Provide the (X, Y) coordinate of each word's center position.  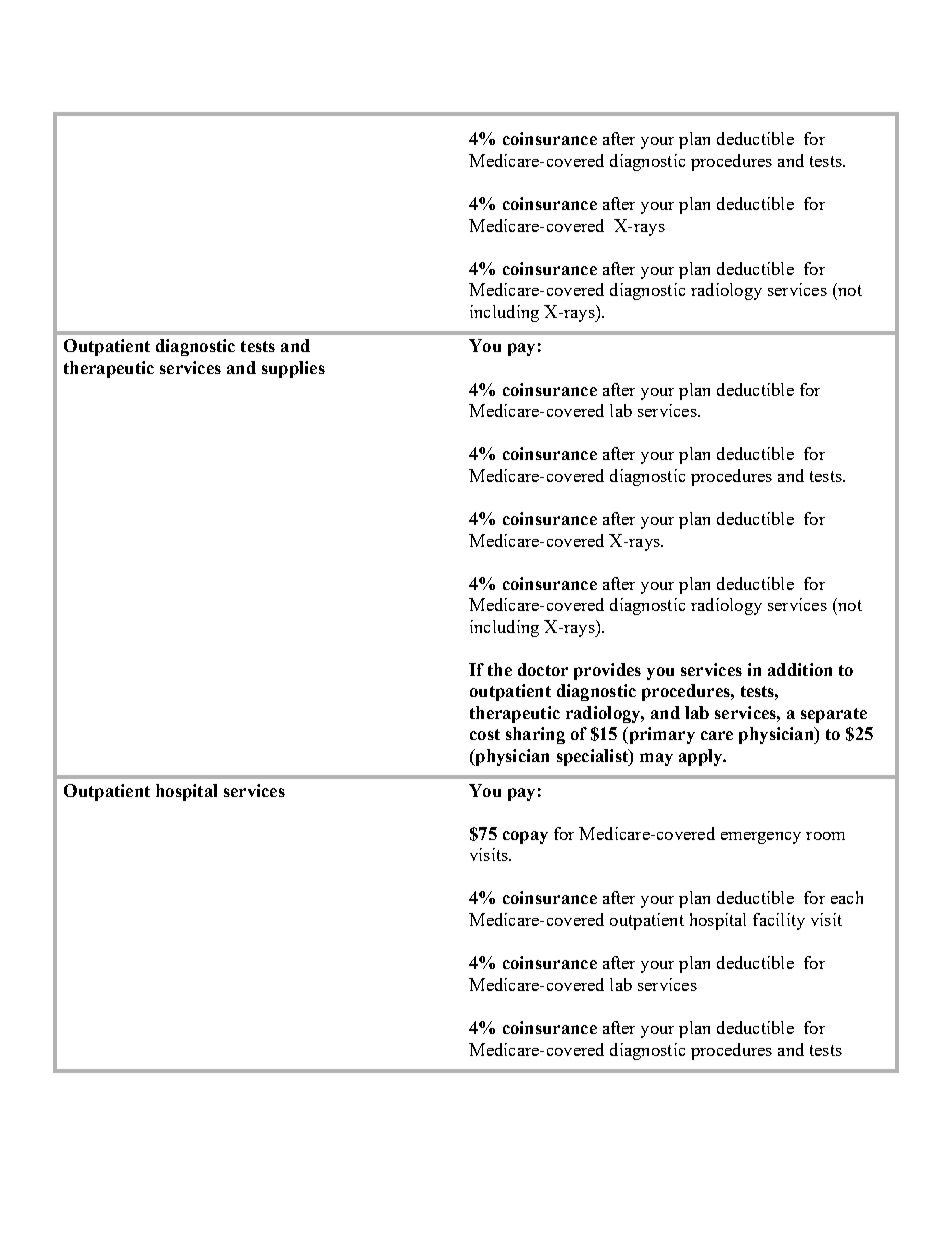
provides (607, 671)
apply (702, 757)
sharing (535, 735)
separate (834, 715)
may (656, 759)
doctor (543, 669)
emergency (761, 838)
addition (800, 669)
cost (485, 734)
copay (525, 837)
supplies (293, 369)
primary (660, 735)
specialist (593, 757)
